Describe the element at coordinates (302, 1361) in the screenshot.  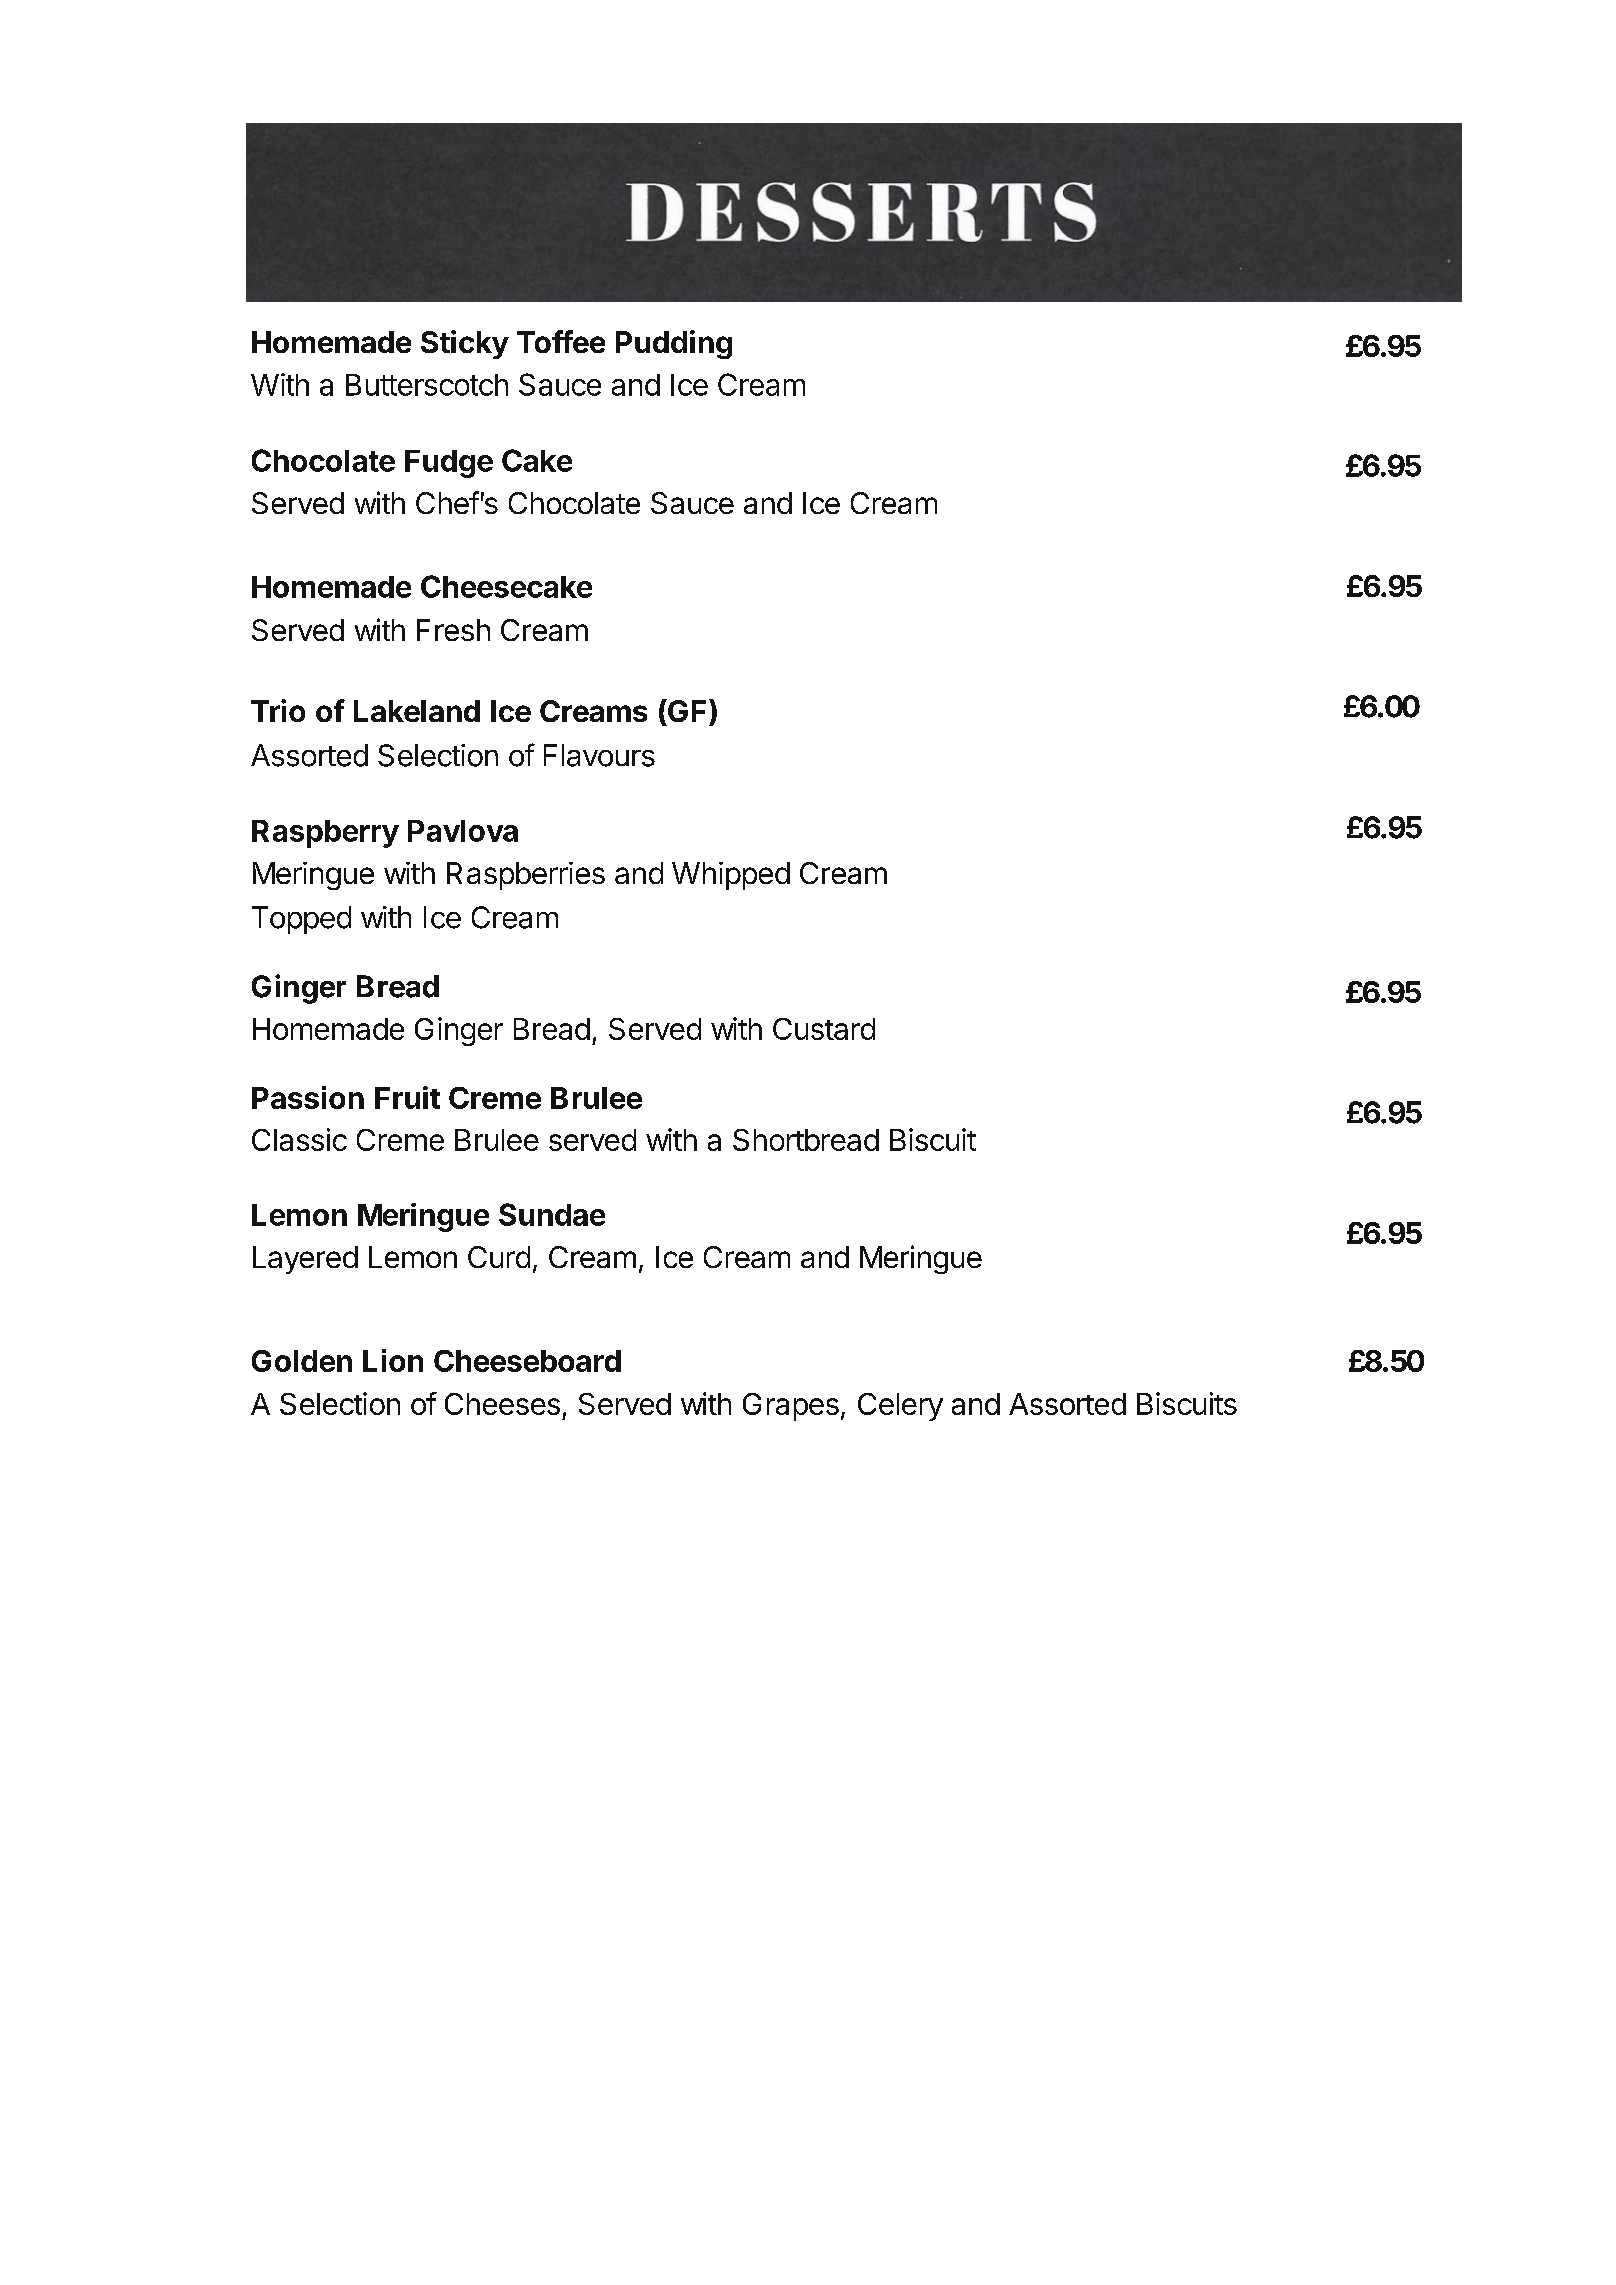
I see `Golden` at that location.
